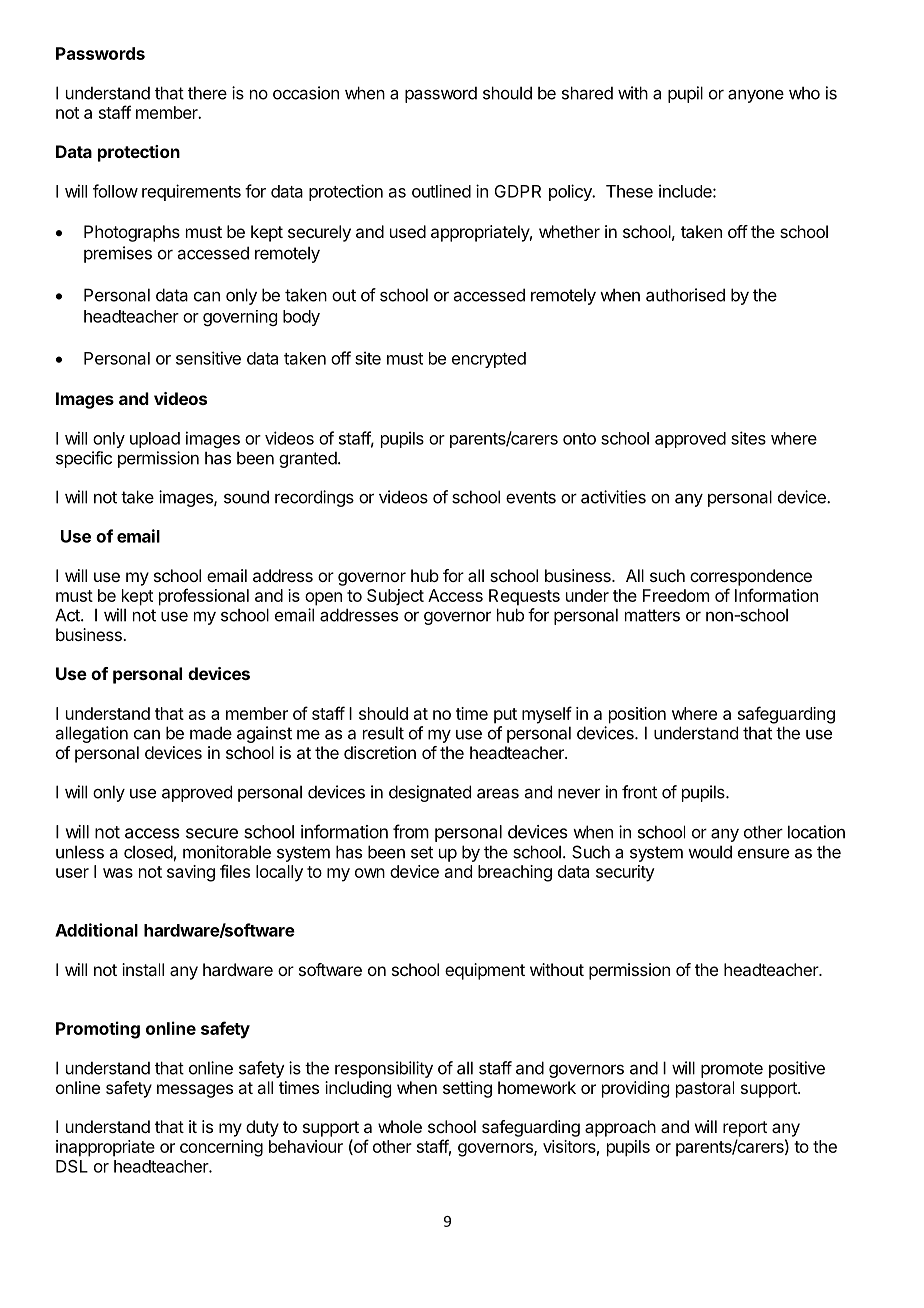 This image has width=924, height=1308. I want to click on anyone, so click(756, 96).
